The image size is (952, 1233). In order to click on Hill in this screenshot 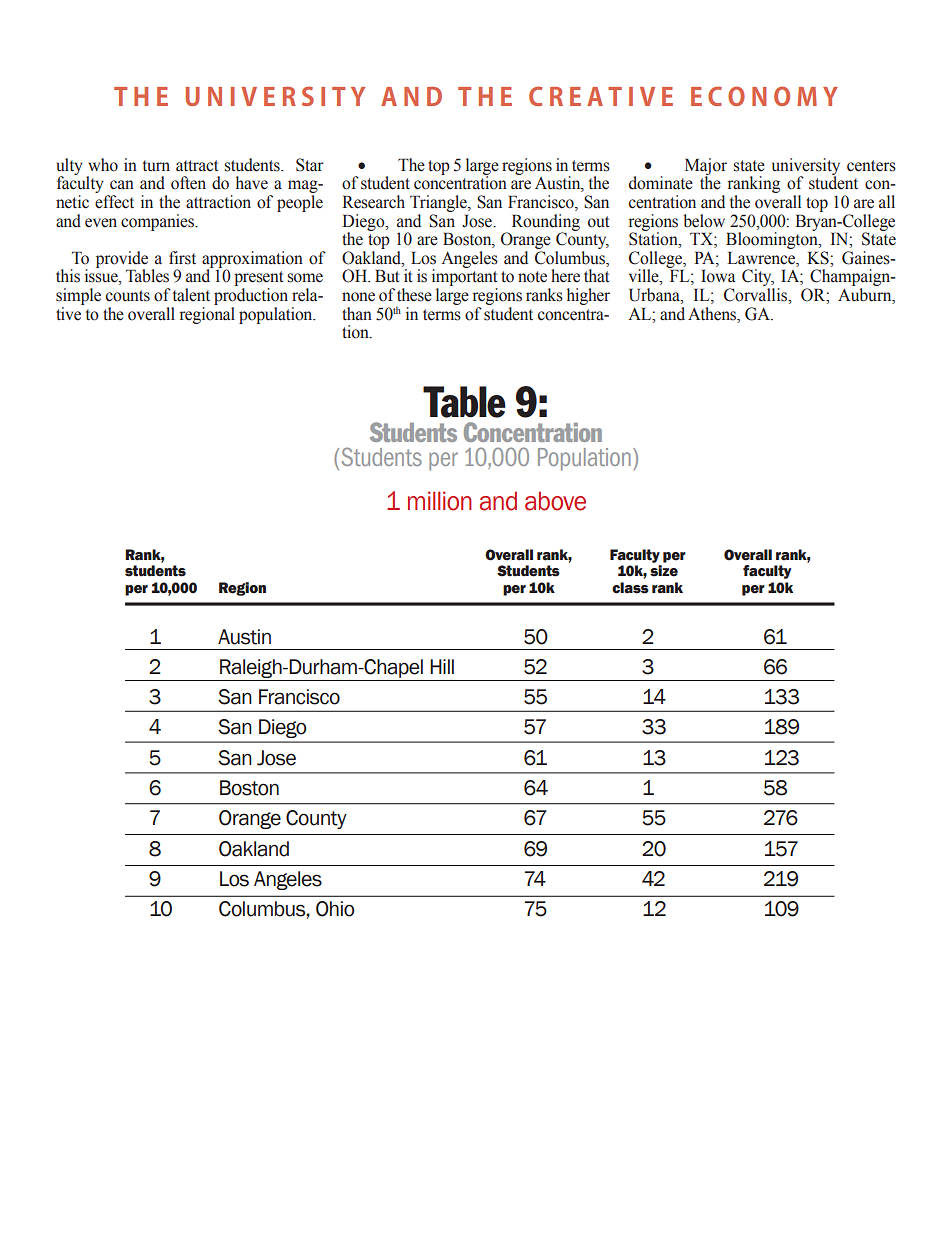, I will do `click(442, 666)`.
